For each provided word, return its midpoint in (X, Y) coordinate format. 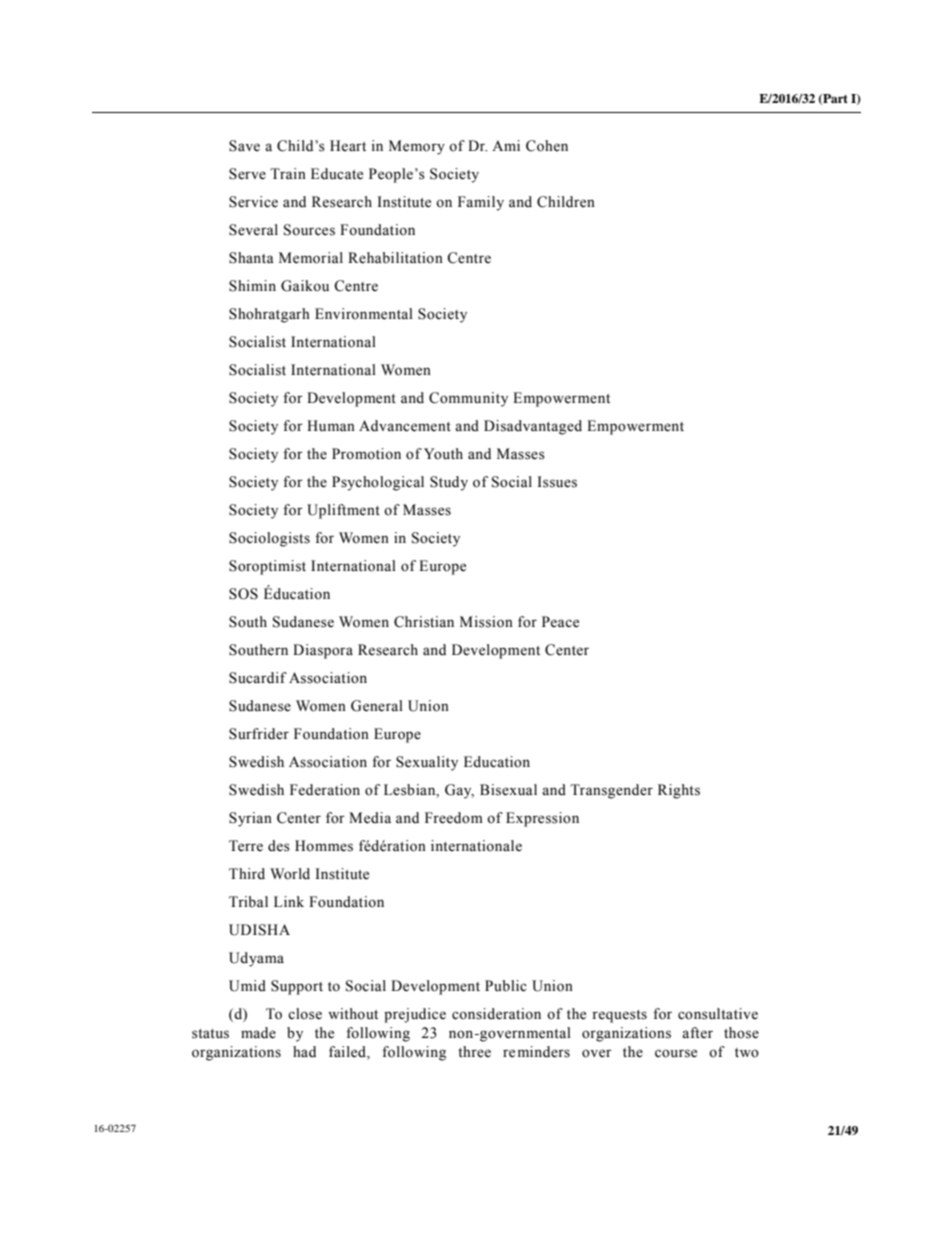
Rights (679, 791)
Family (481, 203)
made (258, 1033)
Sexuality (427, 763)
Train (288, 173)
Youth (443, 454)
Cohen (547, 146)
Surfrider (259, 734)
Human (331, 426)
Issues (557, 482)
